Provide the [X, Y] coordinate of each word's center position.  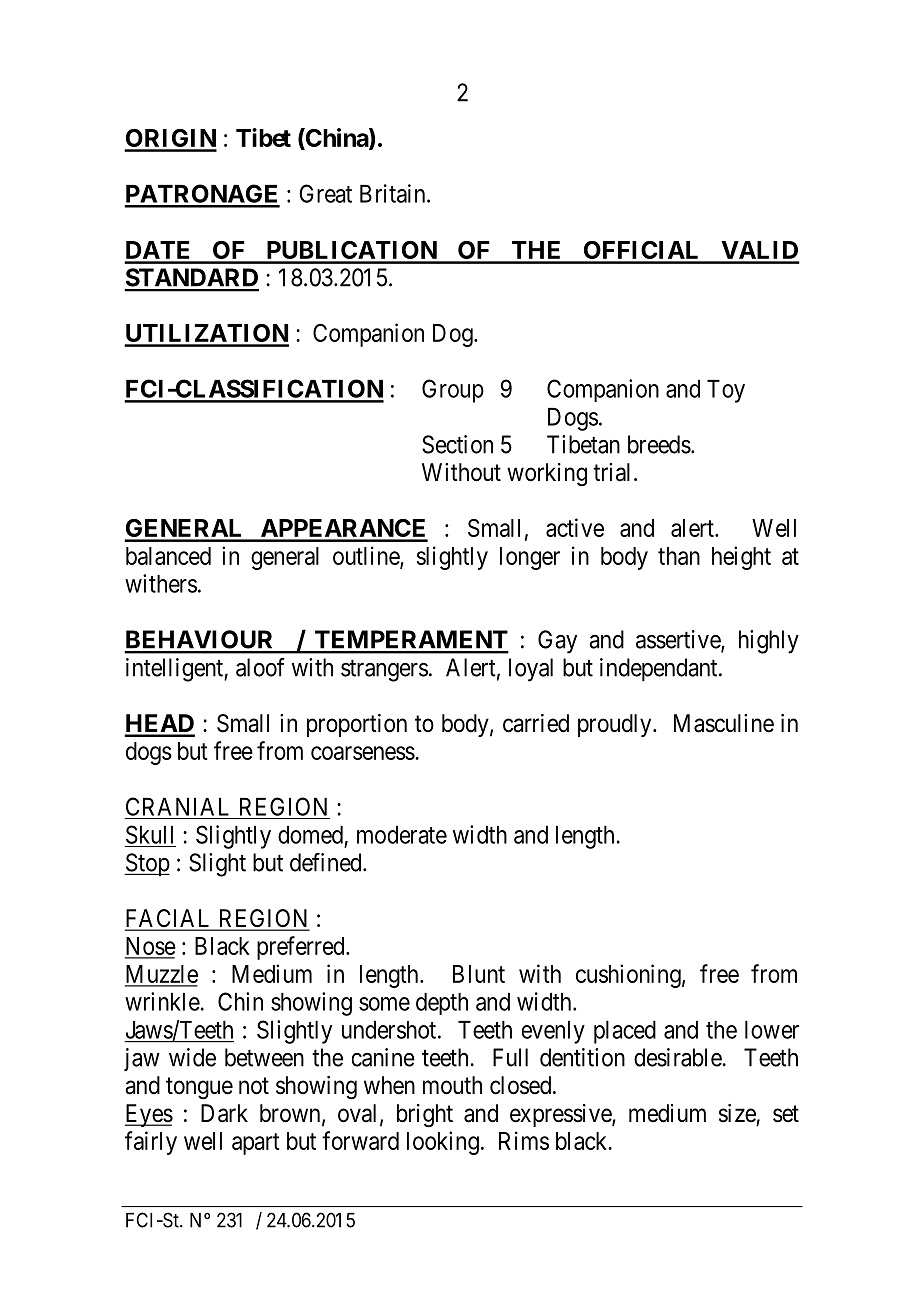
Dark [224, 1113]
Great [325, 193]
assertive [679, 640]
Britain [394, 193]
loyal [531, 670]
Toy [726, 391]
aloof [260, 667]
